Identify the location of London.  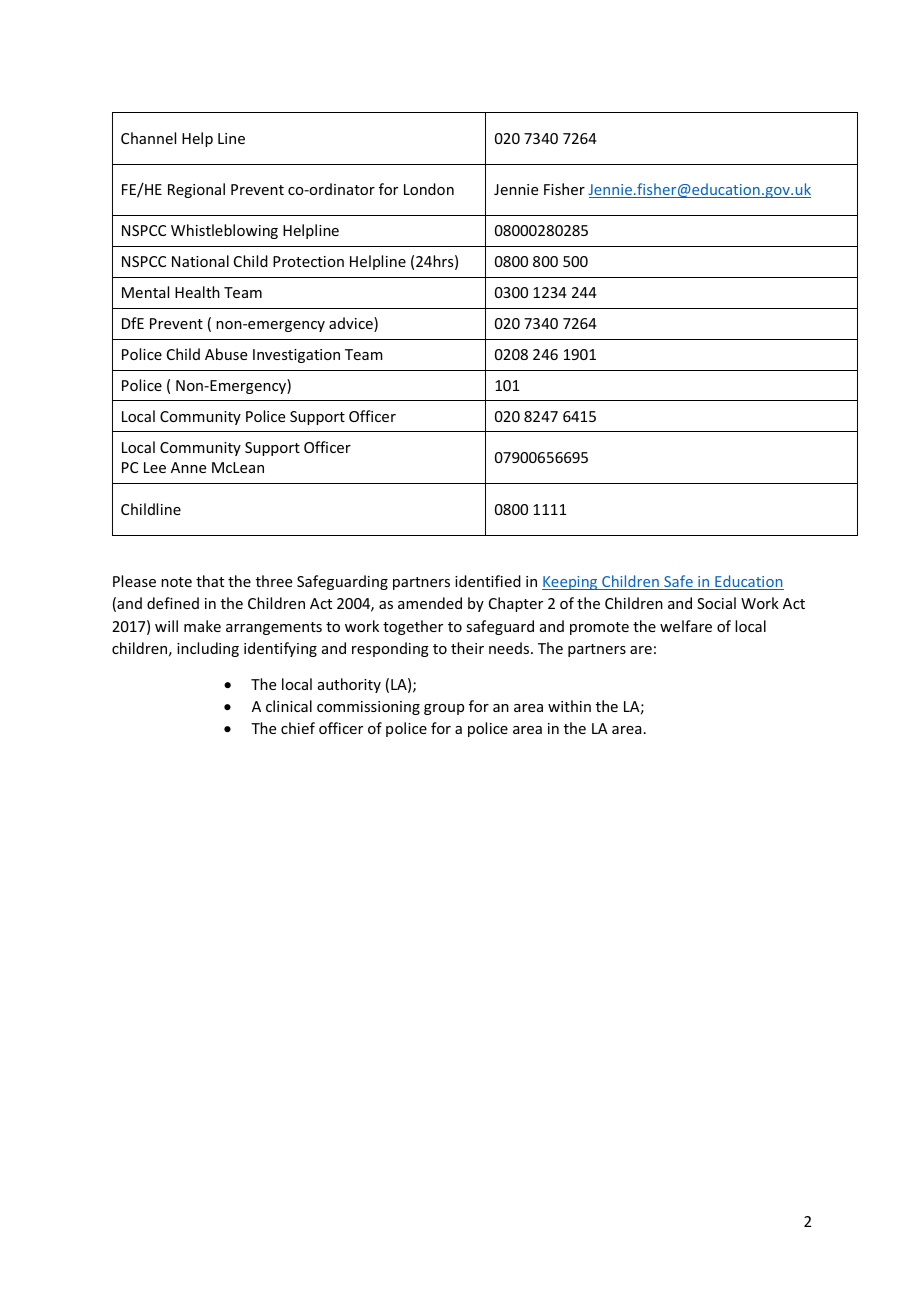
(429, 189).
